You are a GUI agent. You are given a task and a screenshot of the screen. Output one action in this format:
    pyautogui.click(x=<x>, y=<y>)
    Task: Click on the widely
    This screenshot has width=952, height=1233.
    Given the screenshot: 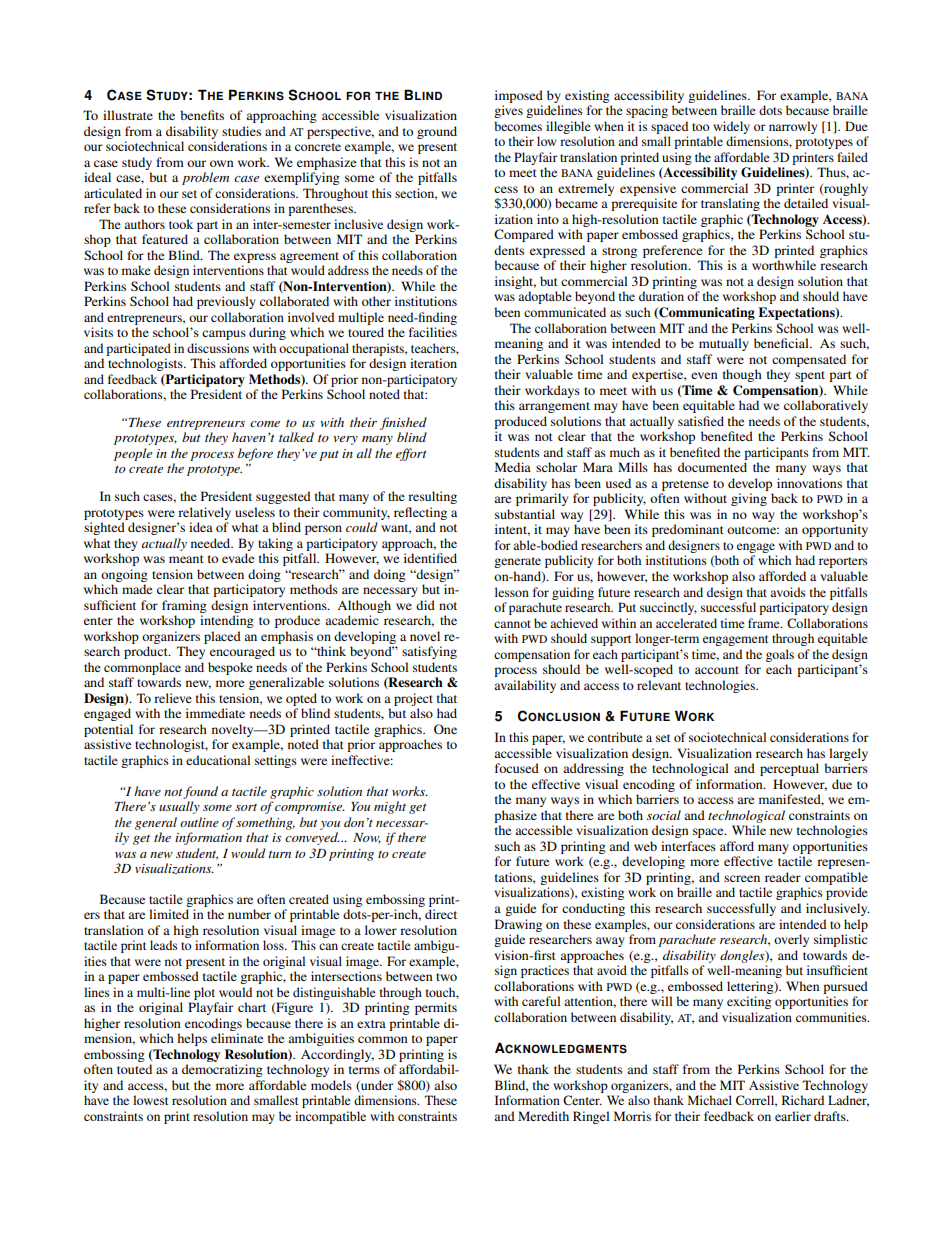 What is the action you would take?
    pyautogui.click(x=731, y=127)
